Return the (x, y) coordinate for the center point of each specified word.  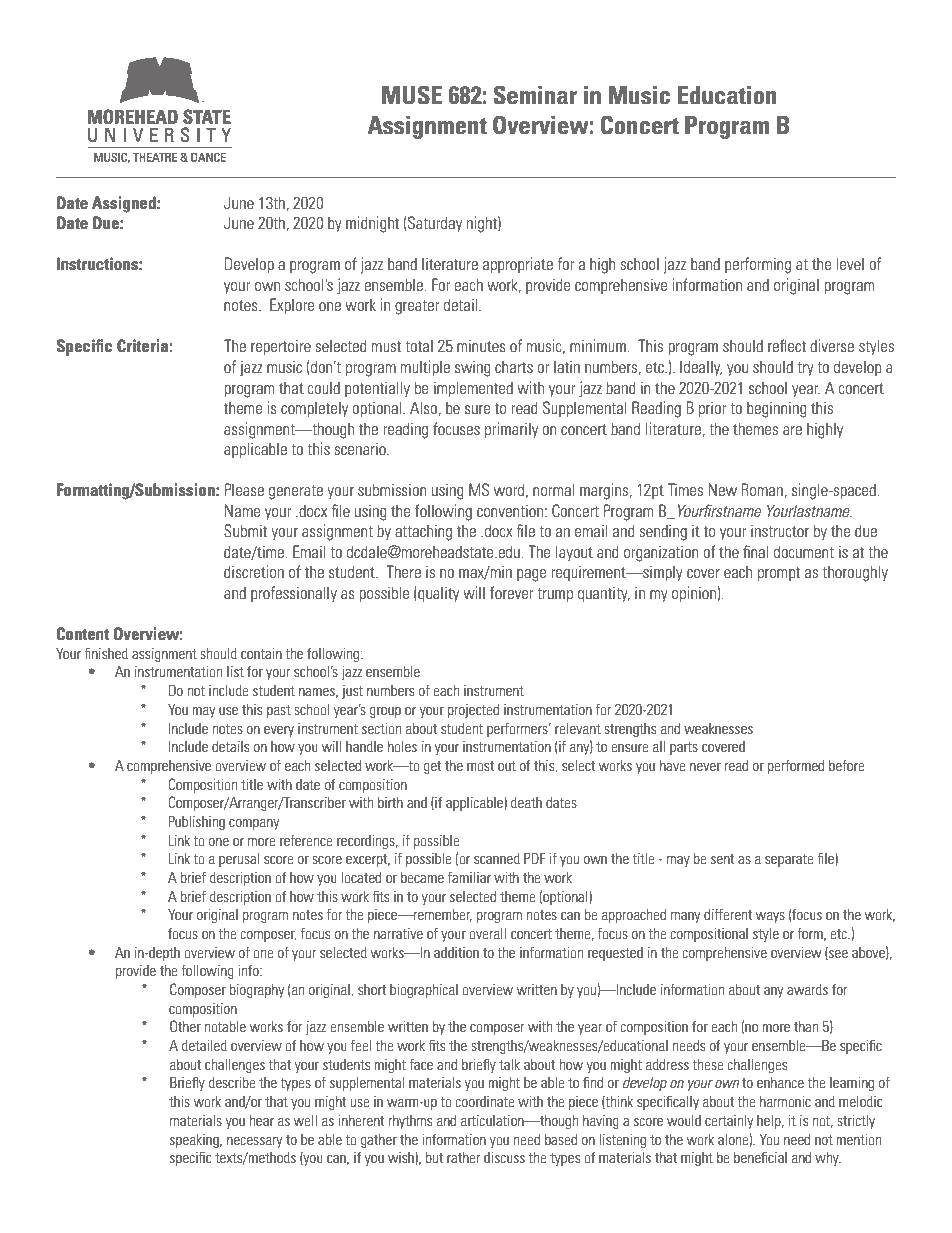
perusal (239, 860)
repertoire (281, 347)
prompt (779, 574)
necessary (254, 1142)
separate (789, 860)
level (850, 263)
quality (437, 594)
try (805, 369)
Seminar (535, 95)
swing (473, 368)
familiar (469, 877)
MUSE (412, 95)
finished (106, 653)
